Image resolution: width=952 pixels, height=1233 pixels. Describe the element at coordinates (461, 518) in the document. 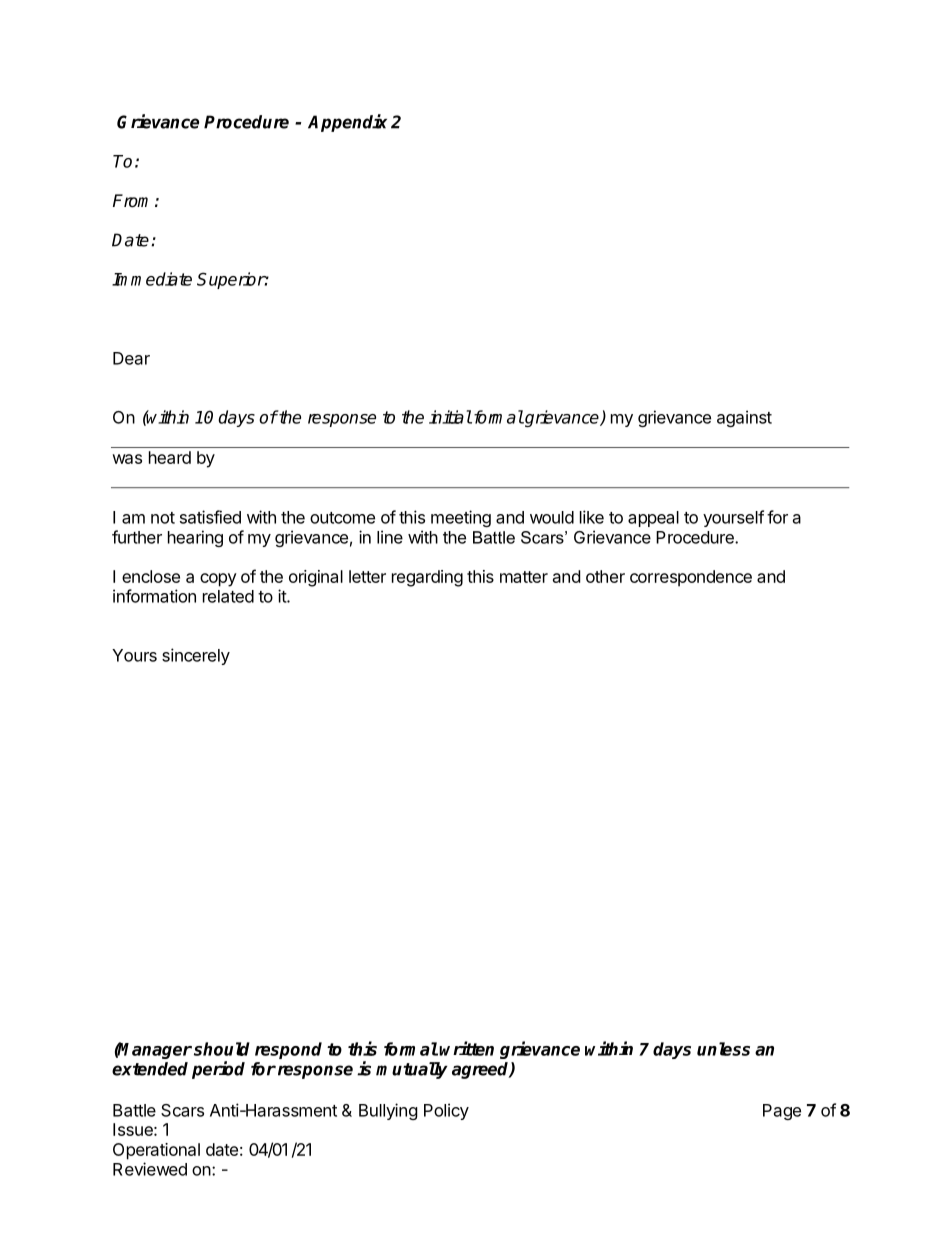

I see `meeting` at that location.
